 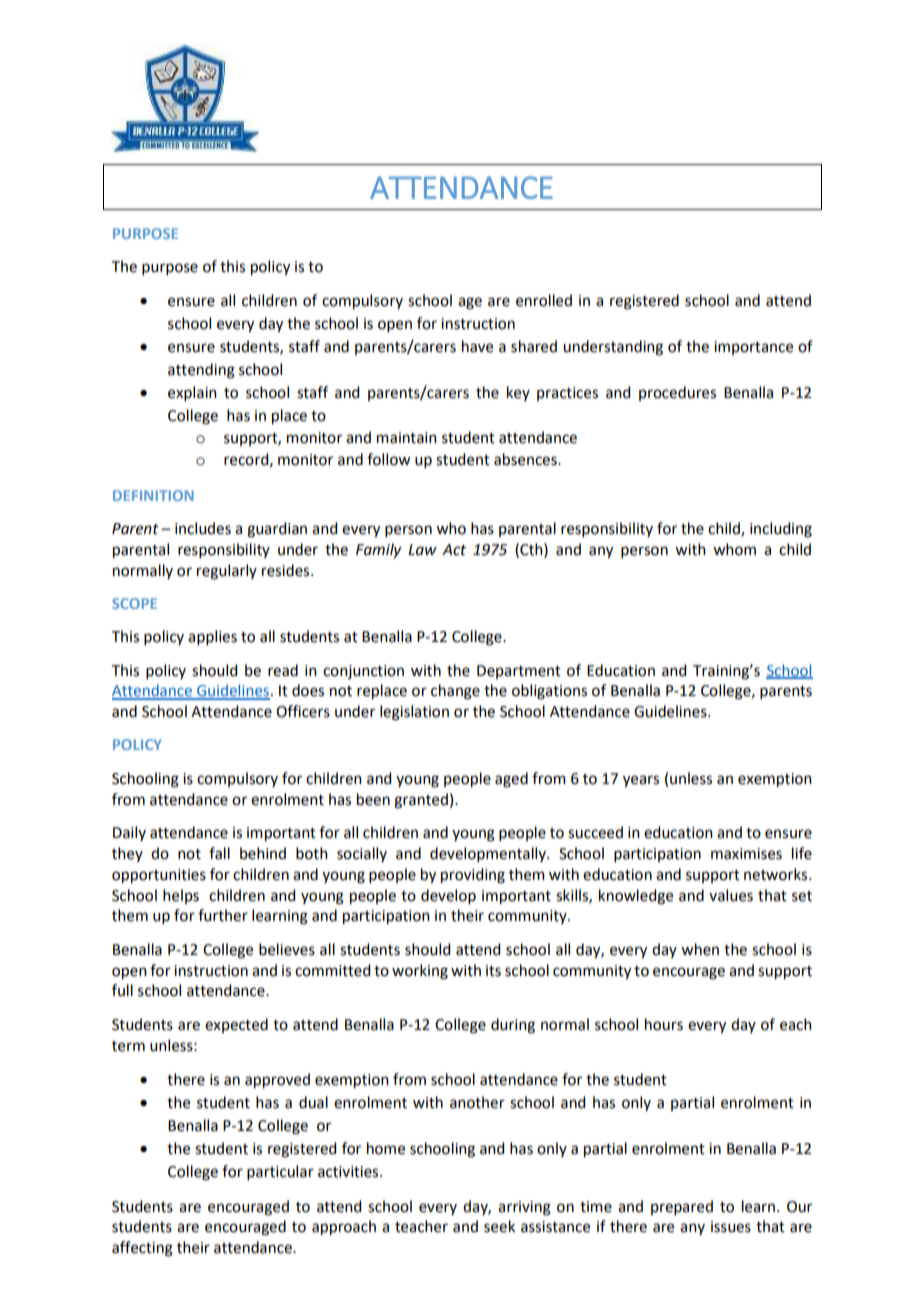 I want to click on expected, so click(x=236, y=1025).
